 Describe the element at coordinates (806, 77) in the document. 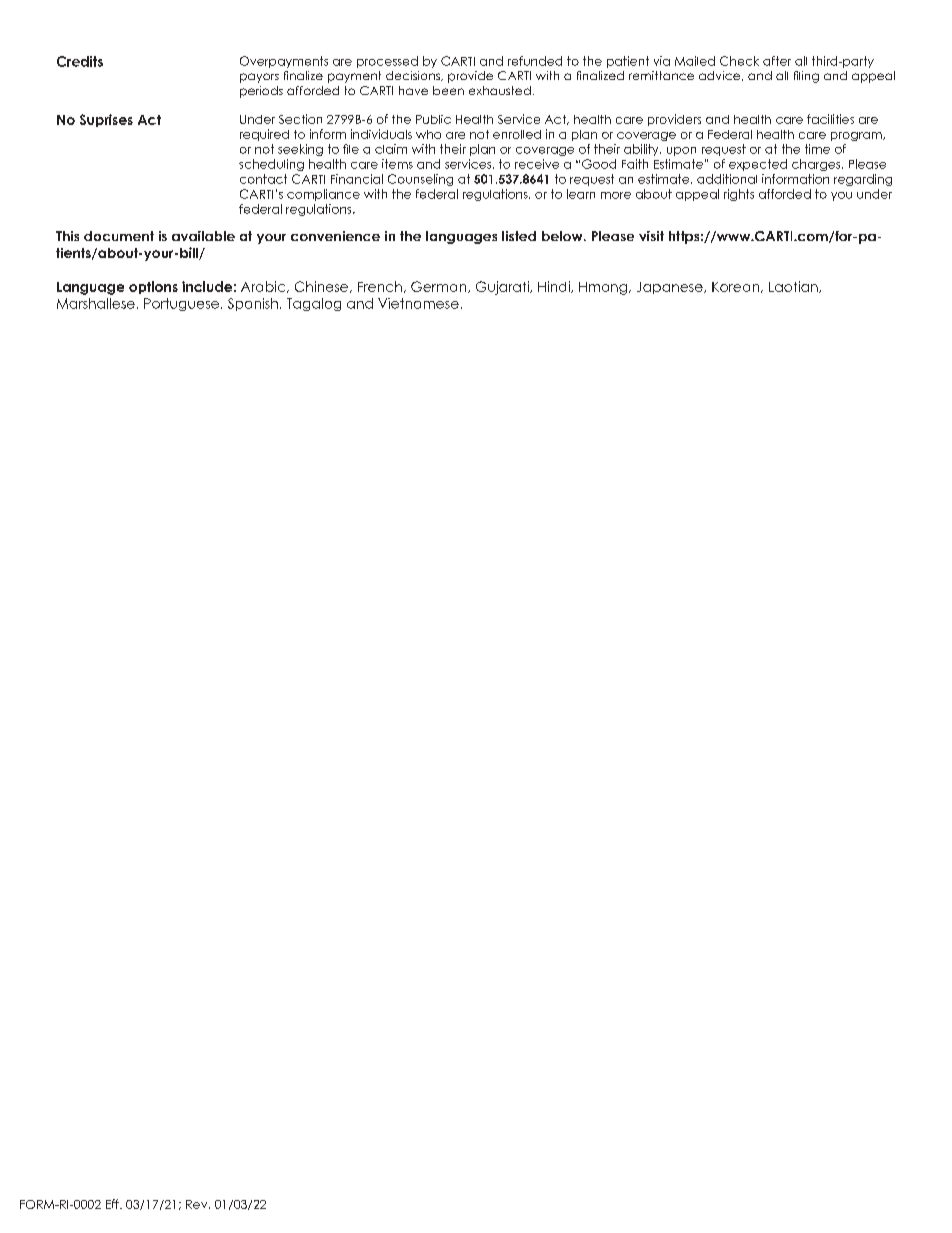

I see `filing` at that location.
